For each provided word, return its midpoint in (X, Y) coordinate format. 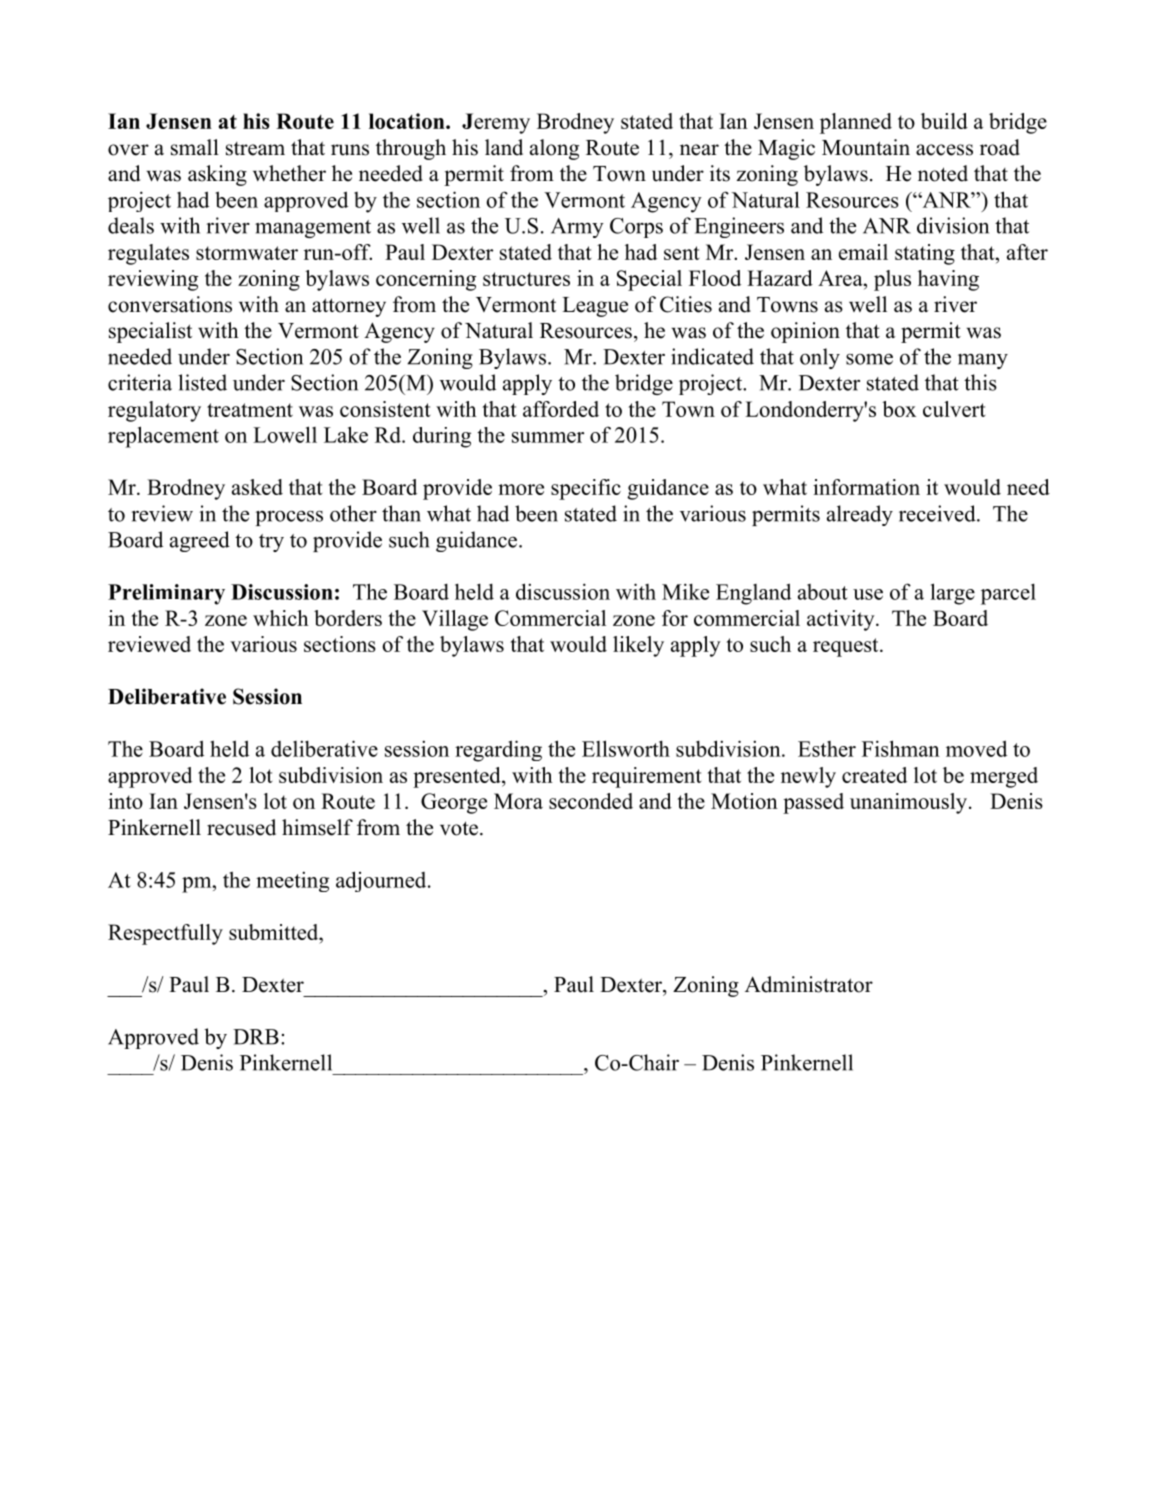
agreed (200, 541)
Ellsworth (626, 748)
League (595, 307)
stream (255, 149)
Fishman (901, 748)
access (944, 150)
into (125, 801)
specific (586, 489)
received (938, 513)
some (869, 359)
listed (202, 382)
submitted (275, 932)
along (554, 149)
